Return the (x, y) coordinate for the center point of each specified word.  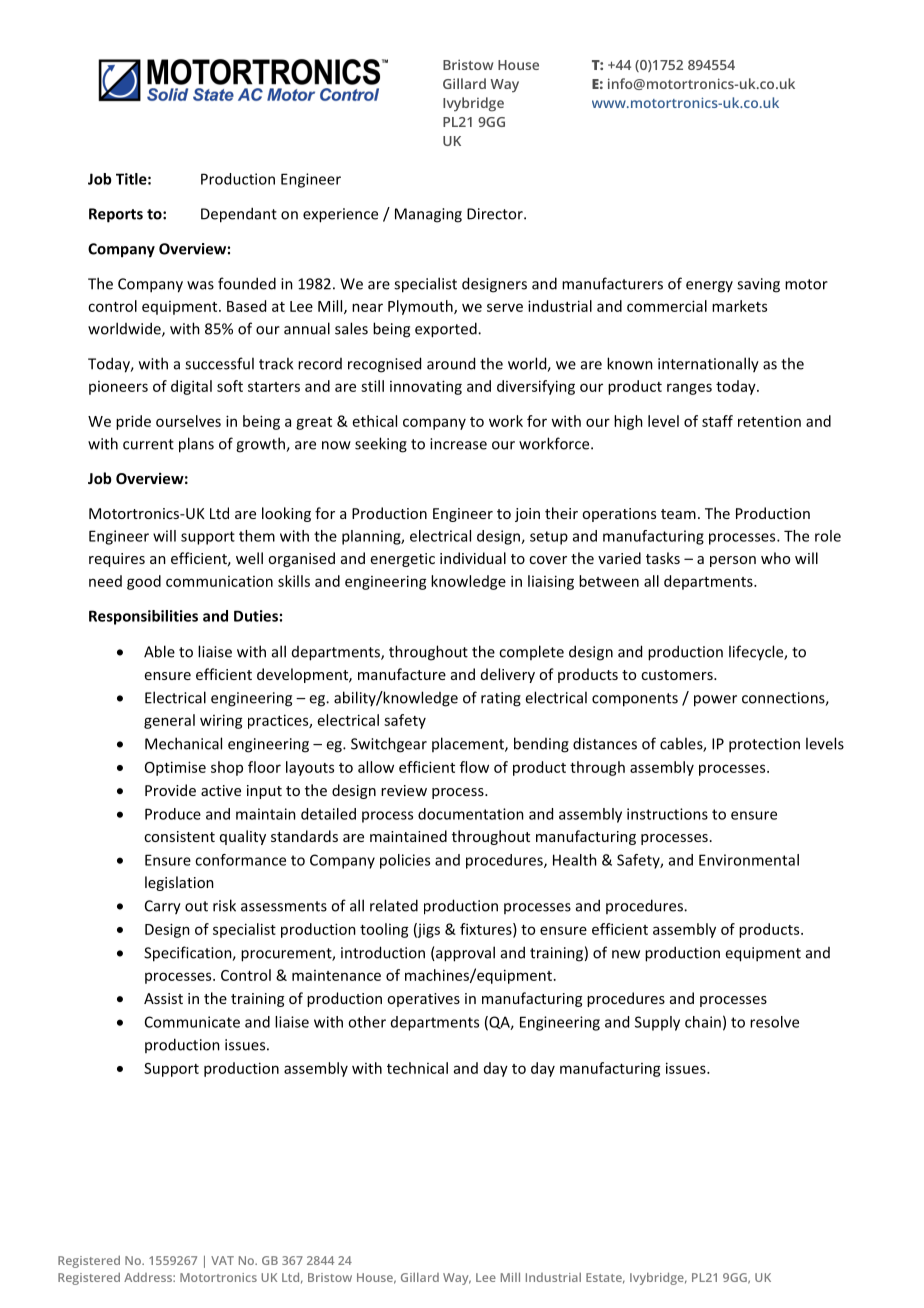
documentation (471, 814)
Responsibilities (143, 617)
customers (678, 675)
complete (531, 652)
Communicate (192, 1022)
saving (758, 285)
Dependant (239, 215)
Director (496, 214)
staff (717, 421)
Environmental (749, 860)
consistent (179, 836)
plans (196, 445)
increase (458, 444)
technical (417, 1068)
